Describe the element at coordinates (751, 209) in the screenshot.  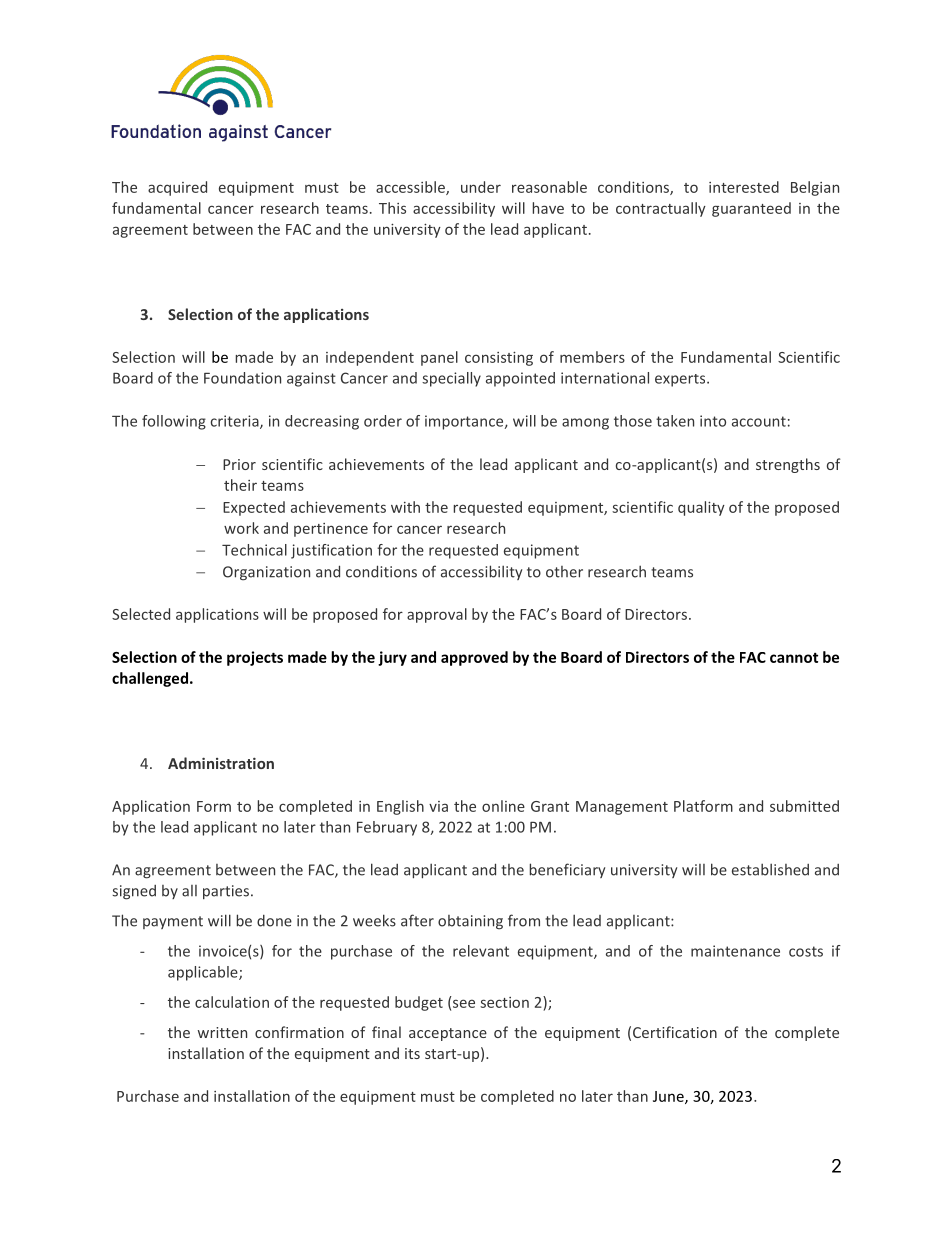
I see `guaranteed` at that location.
